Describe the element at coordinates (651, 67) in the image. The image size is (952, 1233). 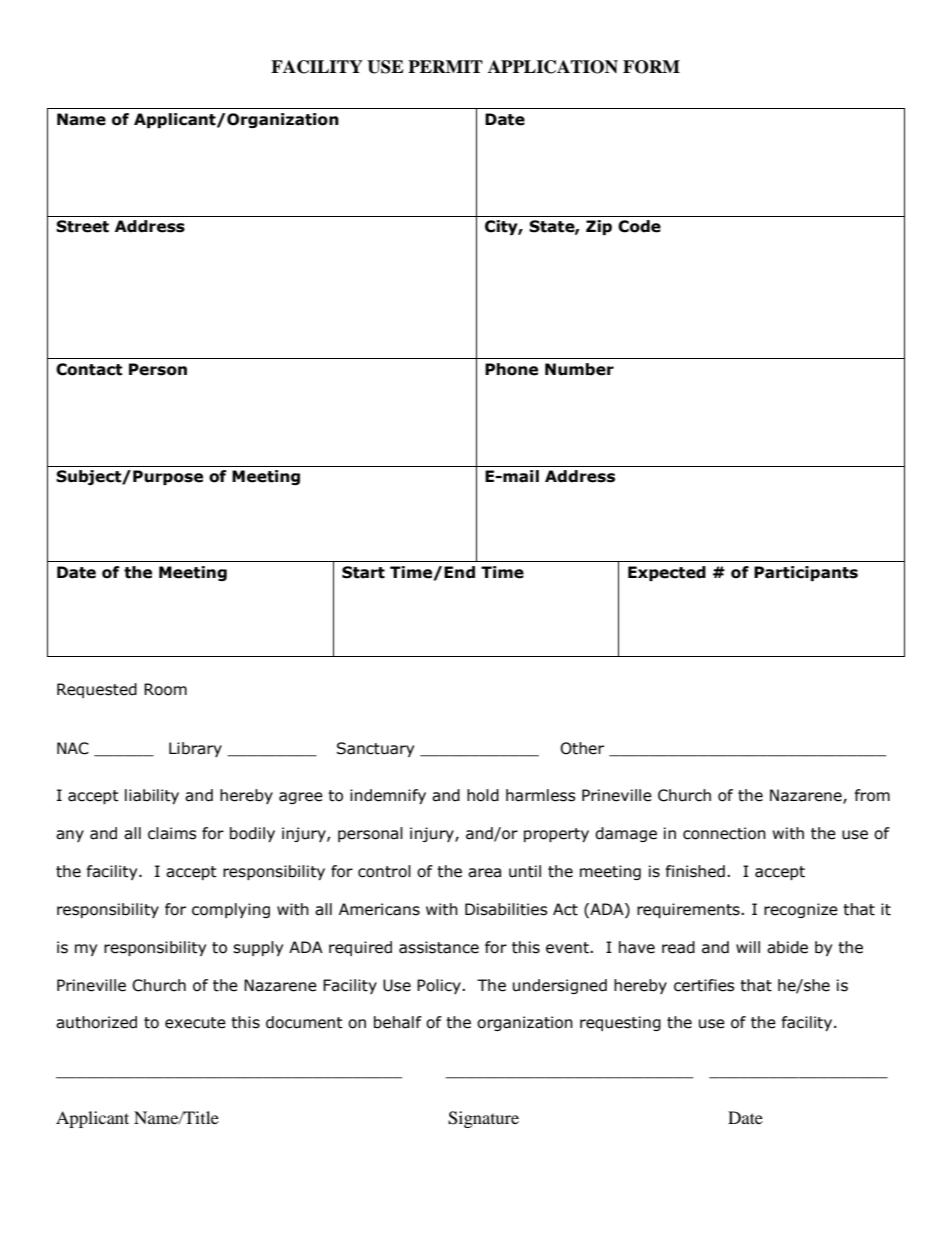
I see `FORM` at that location.
